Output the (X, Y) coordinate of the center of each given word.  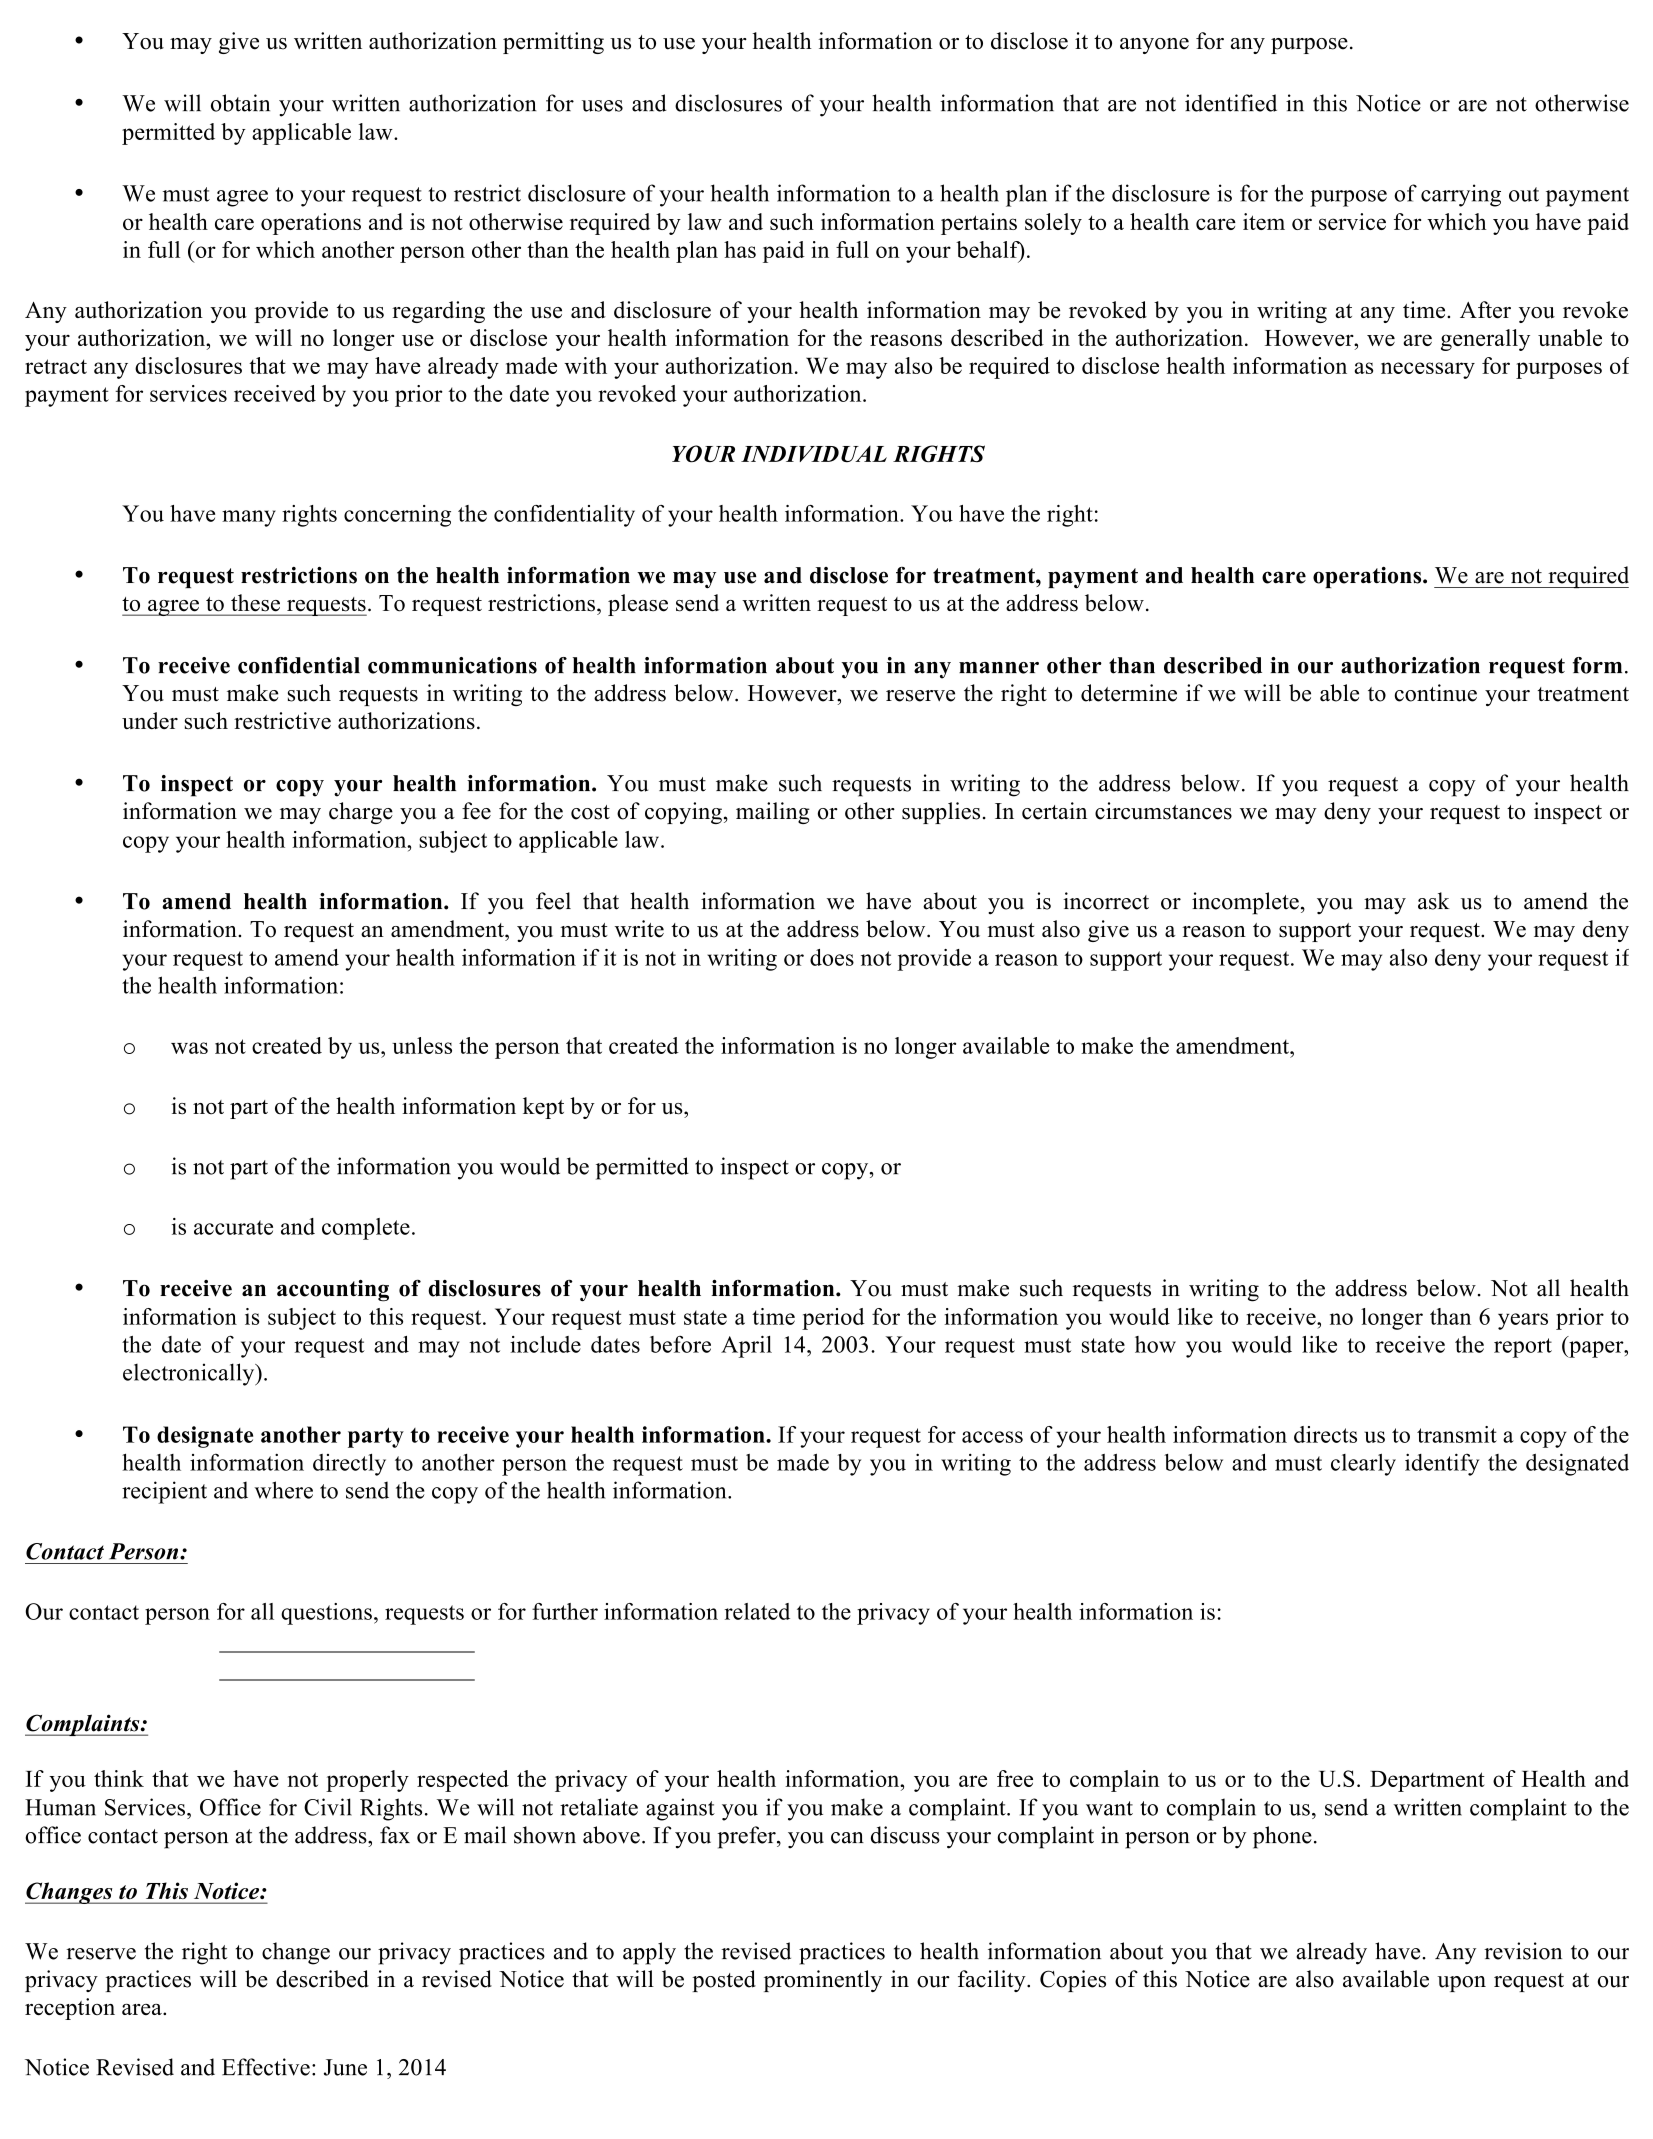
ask (1434, 901)
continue (1436, 693)
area (143, 2009)
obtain (240, 103)
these (255, 602)
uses (602, 106)
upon (1461, 1984)
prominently (823, 1981)
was (189, 1048)
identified (1231, 103)
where (283, 1490)
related (757, 1611)
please (638, 605)
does (832, 957)
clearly (1363, 1465)
